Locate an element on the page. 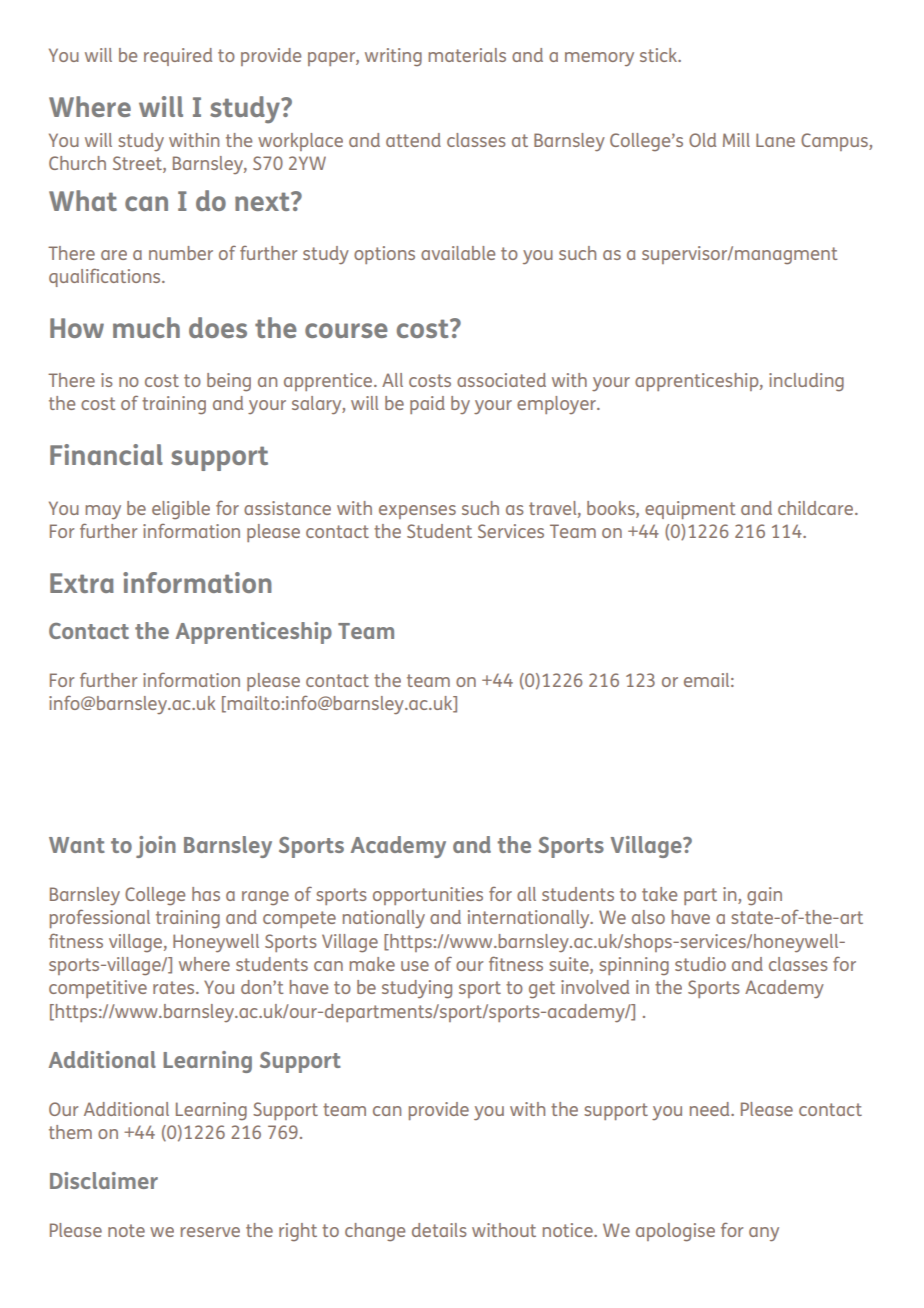  note is located at coordinates (126, 1230).
